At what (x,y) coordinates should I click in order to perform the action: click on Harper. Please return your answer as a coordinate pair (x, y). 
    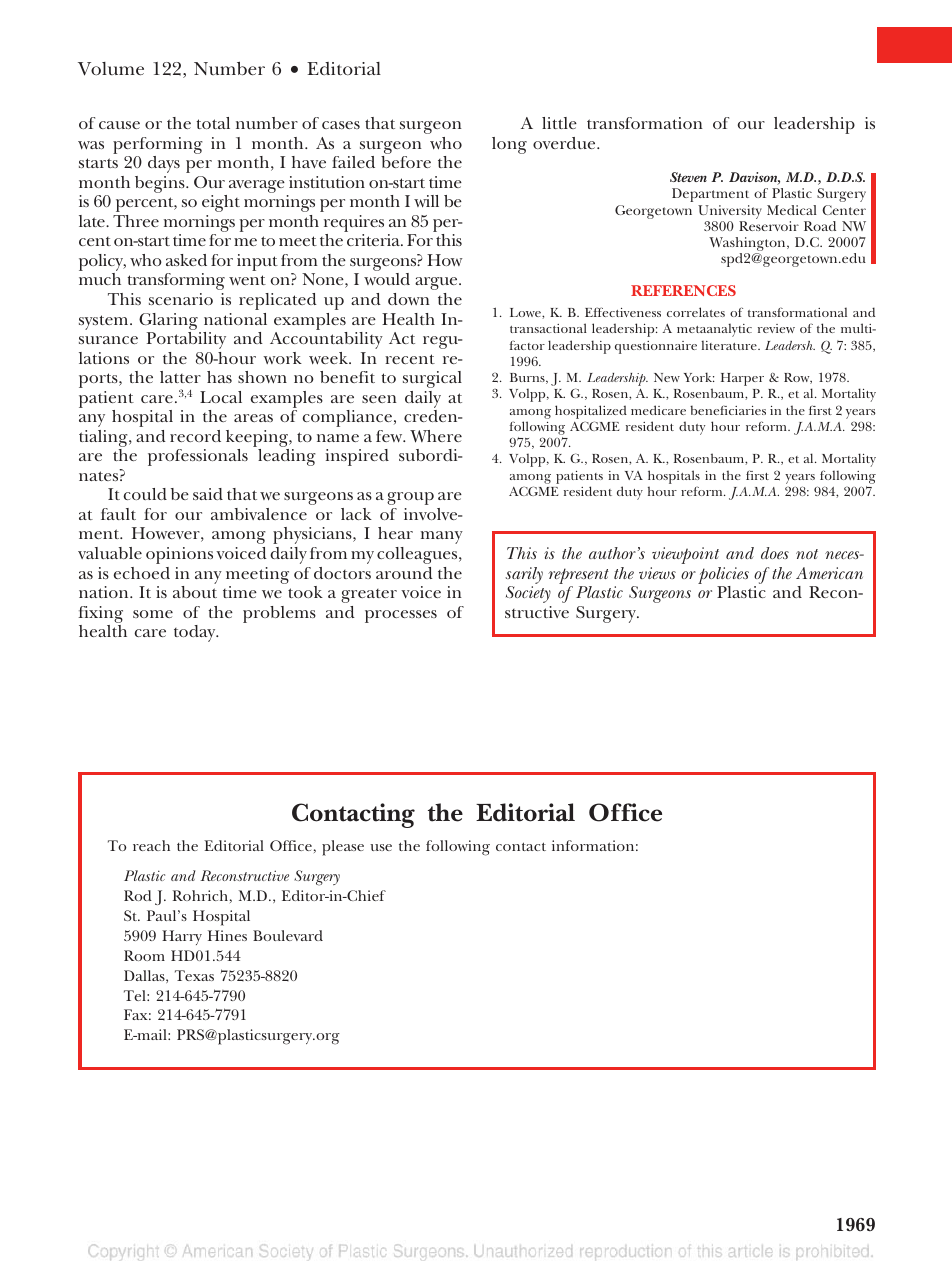
    Looking at the image, I should click on (742, 379).
